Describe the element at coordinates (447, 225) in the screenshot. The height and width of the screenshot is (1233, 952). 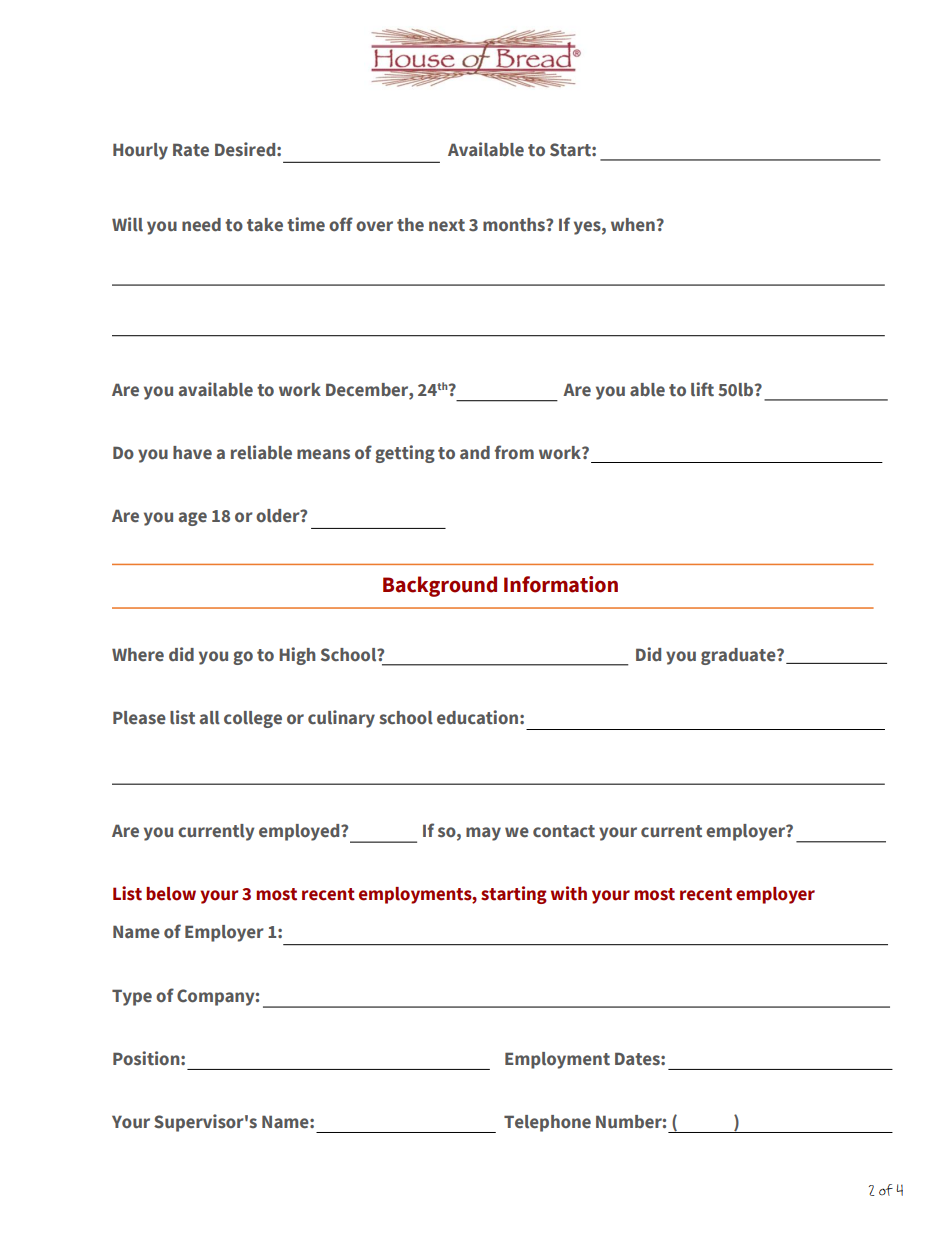
I see `next` at that location.
